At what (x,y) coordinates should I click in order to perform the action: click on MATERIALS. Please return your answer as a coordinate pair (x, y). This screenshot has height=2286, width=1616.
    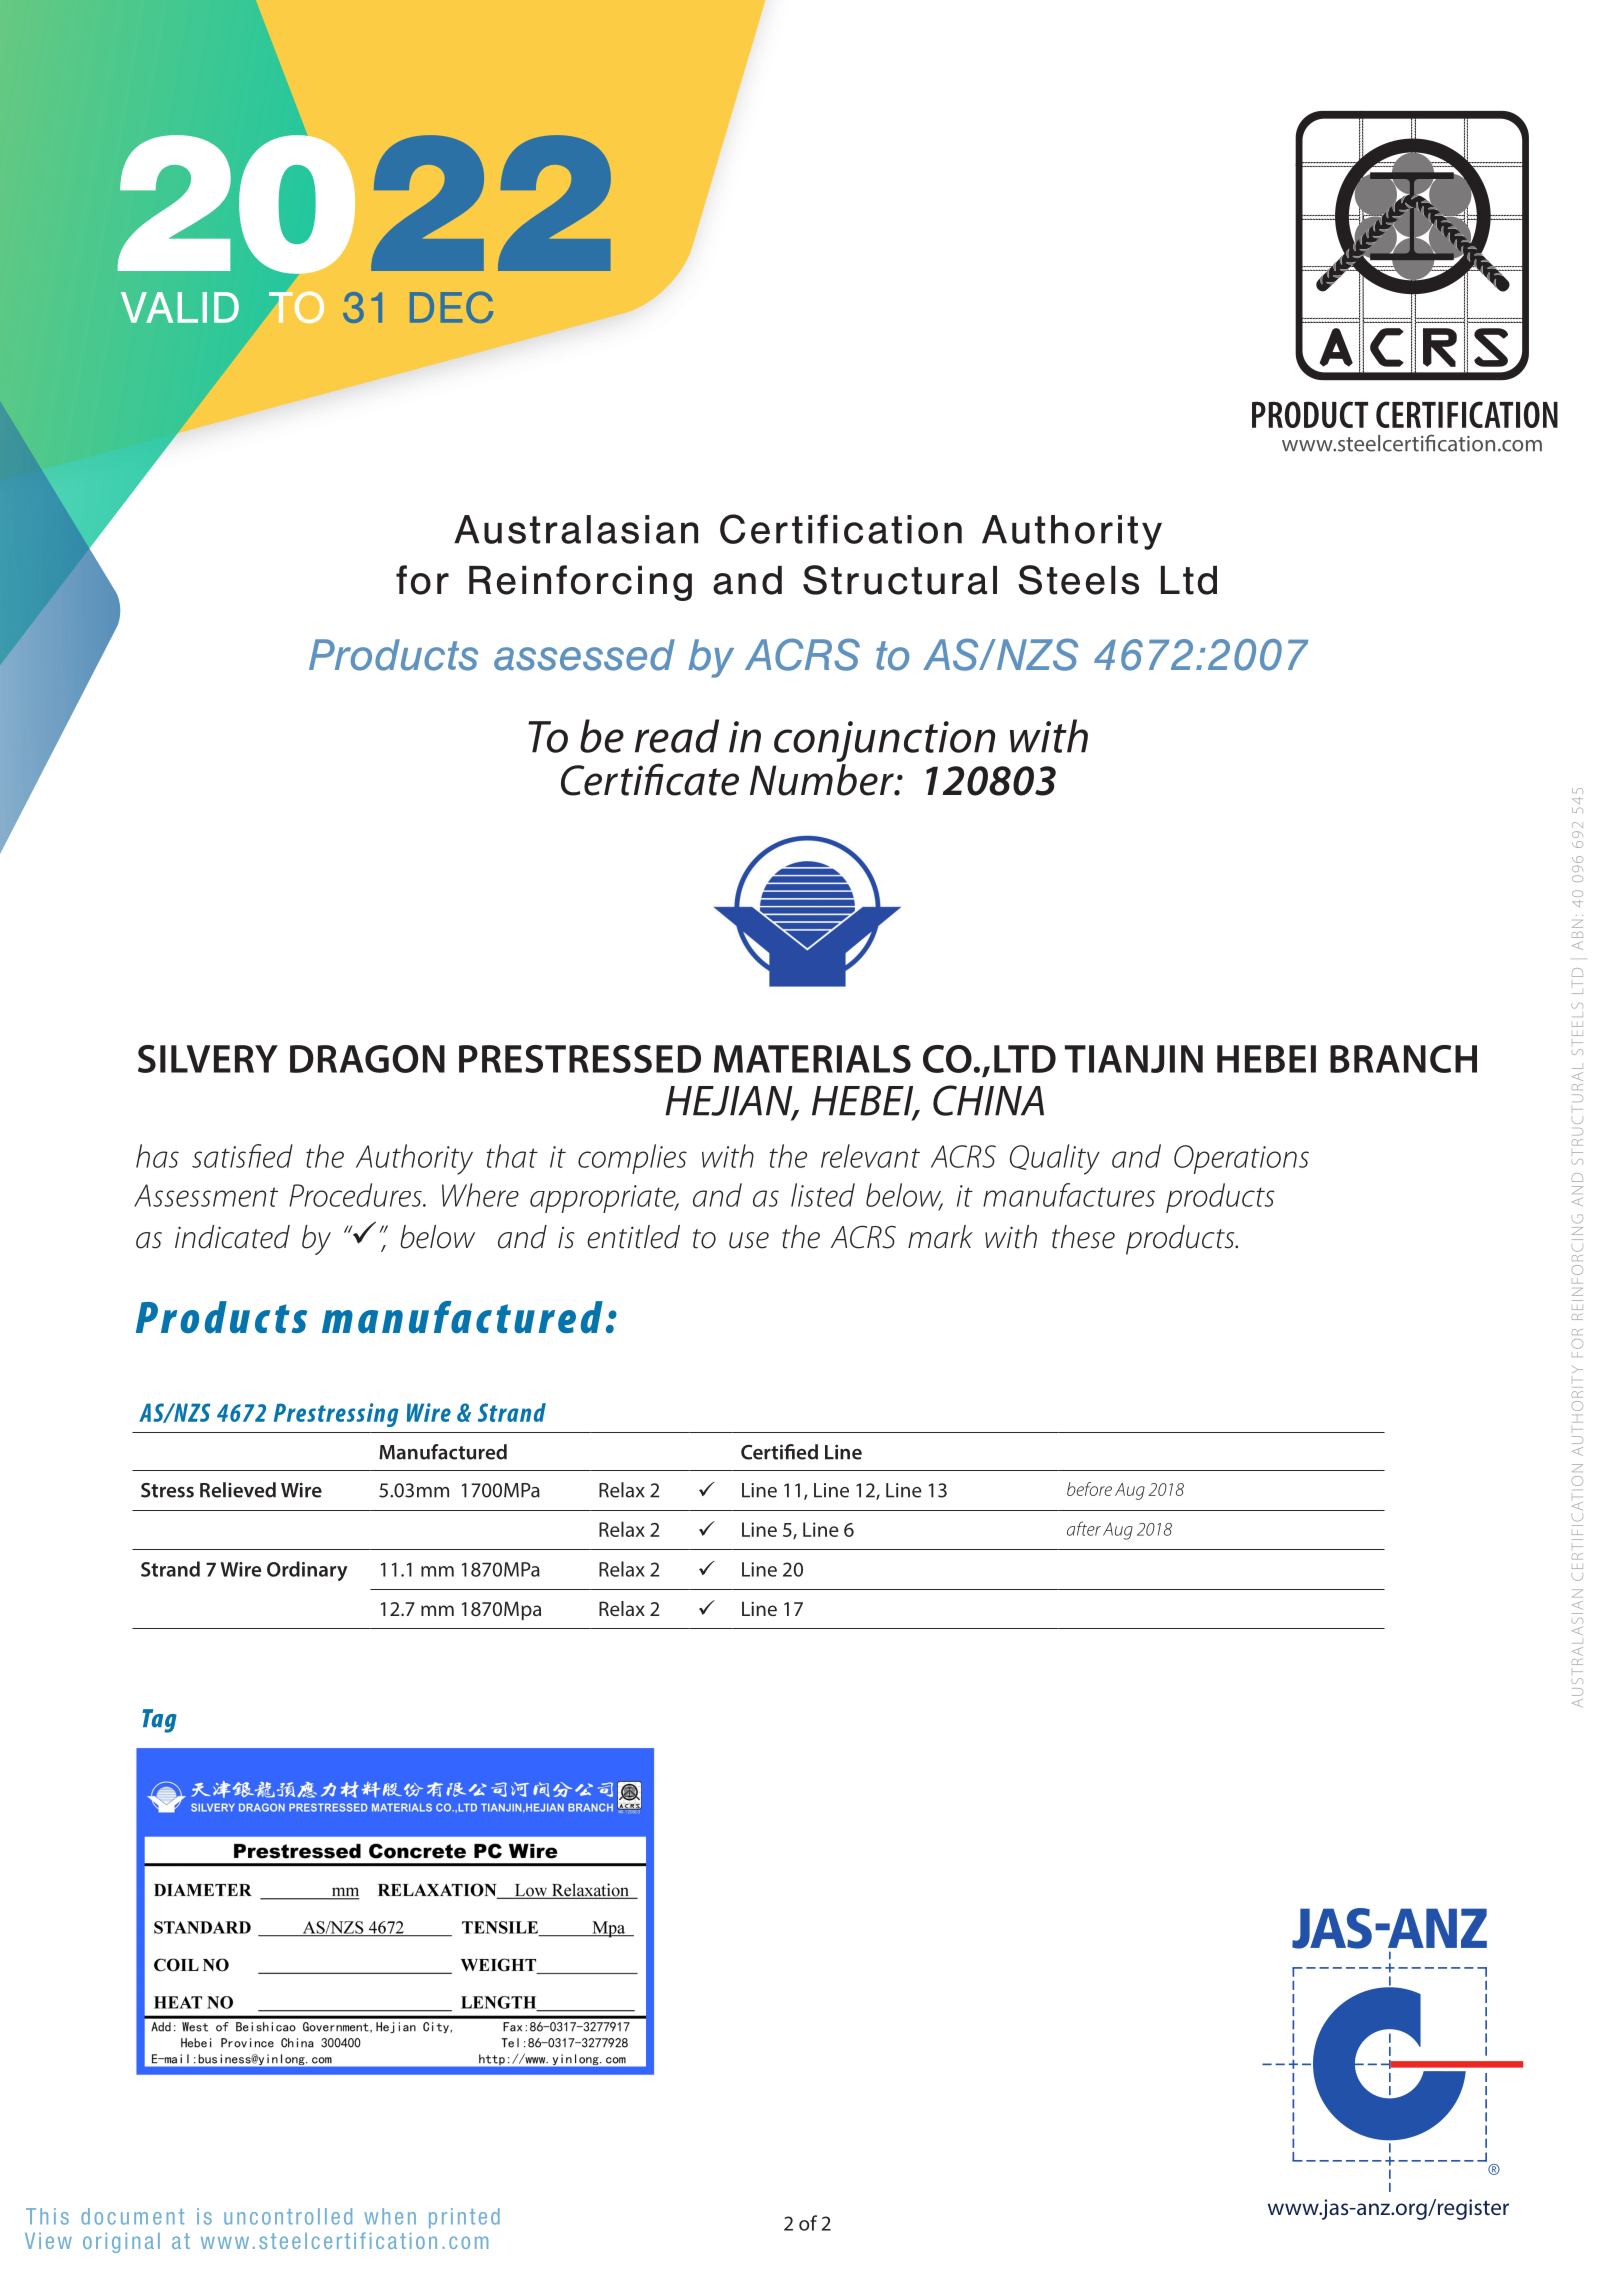
    Looking at the image, I should click on (812, 1059).
